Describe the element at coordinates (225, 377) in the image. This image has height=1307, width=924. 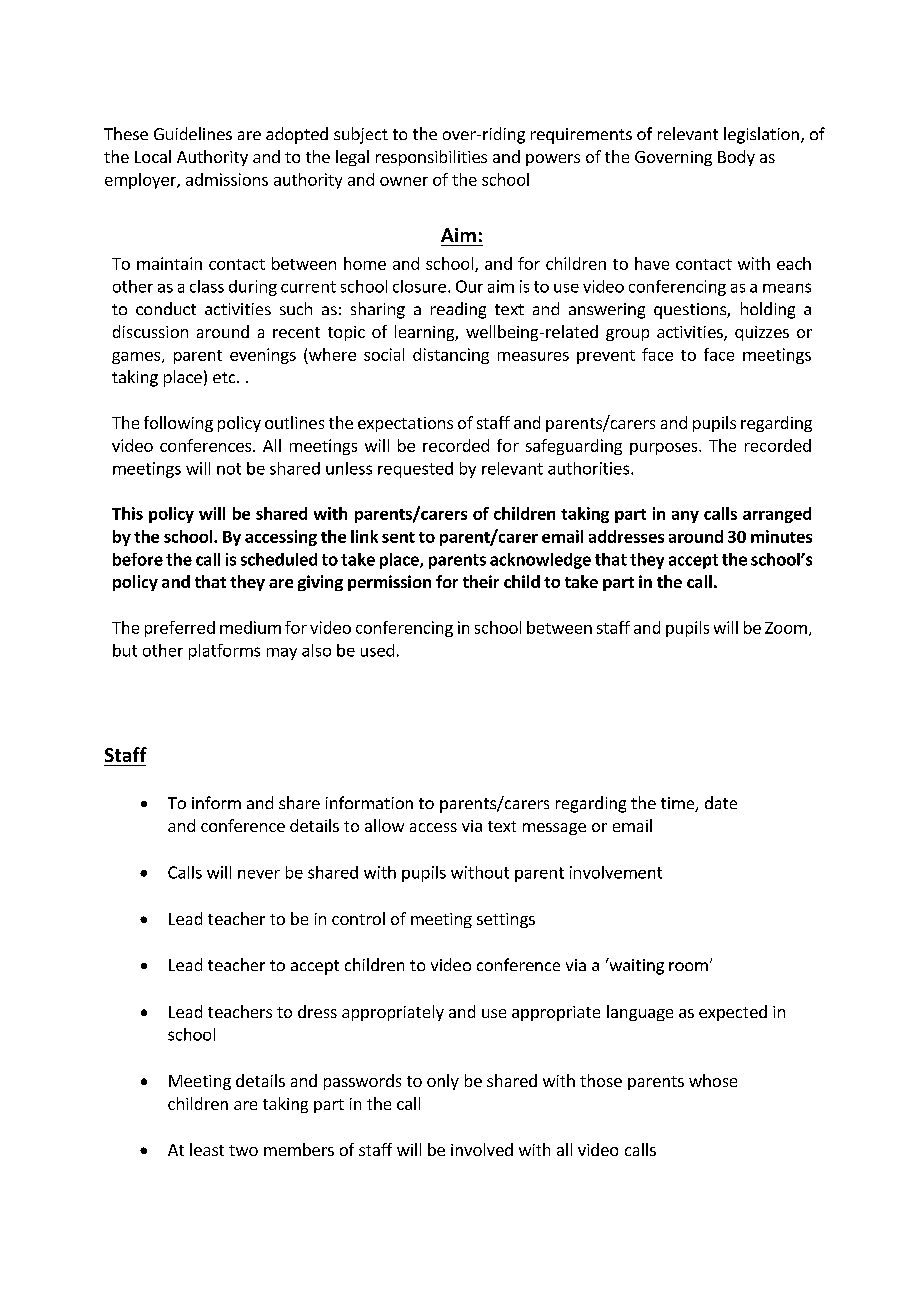
I see `etc` at that location.
